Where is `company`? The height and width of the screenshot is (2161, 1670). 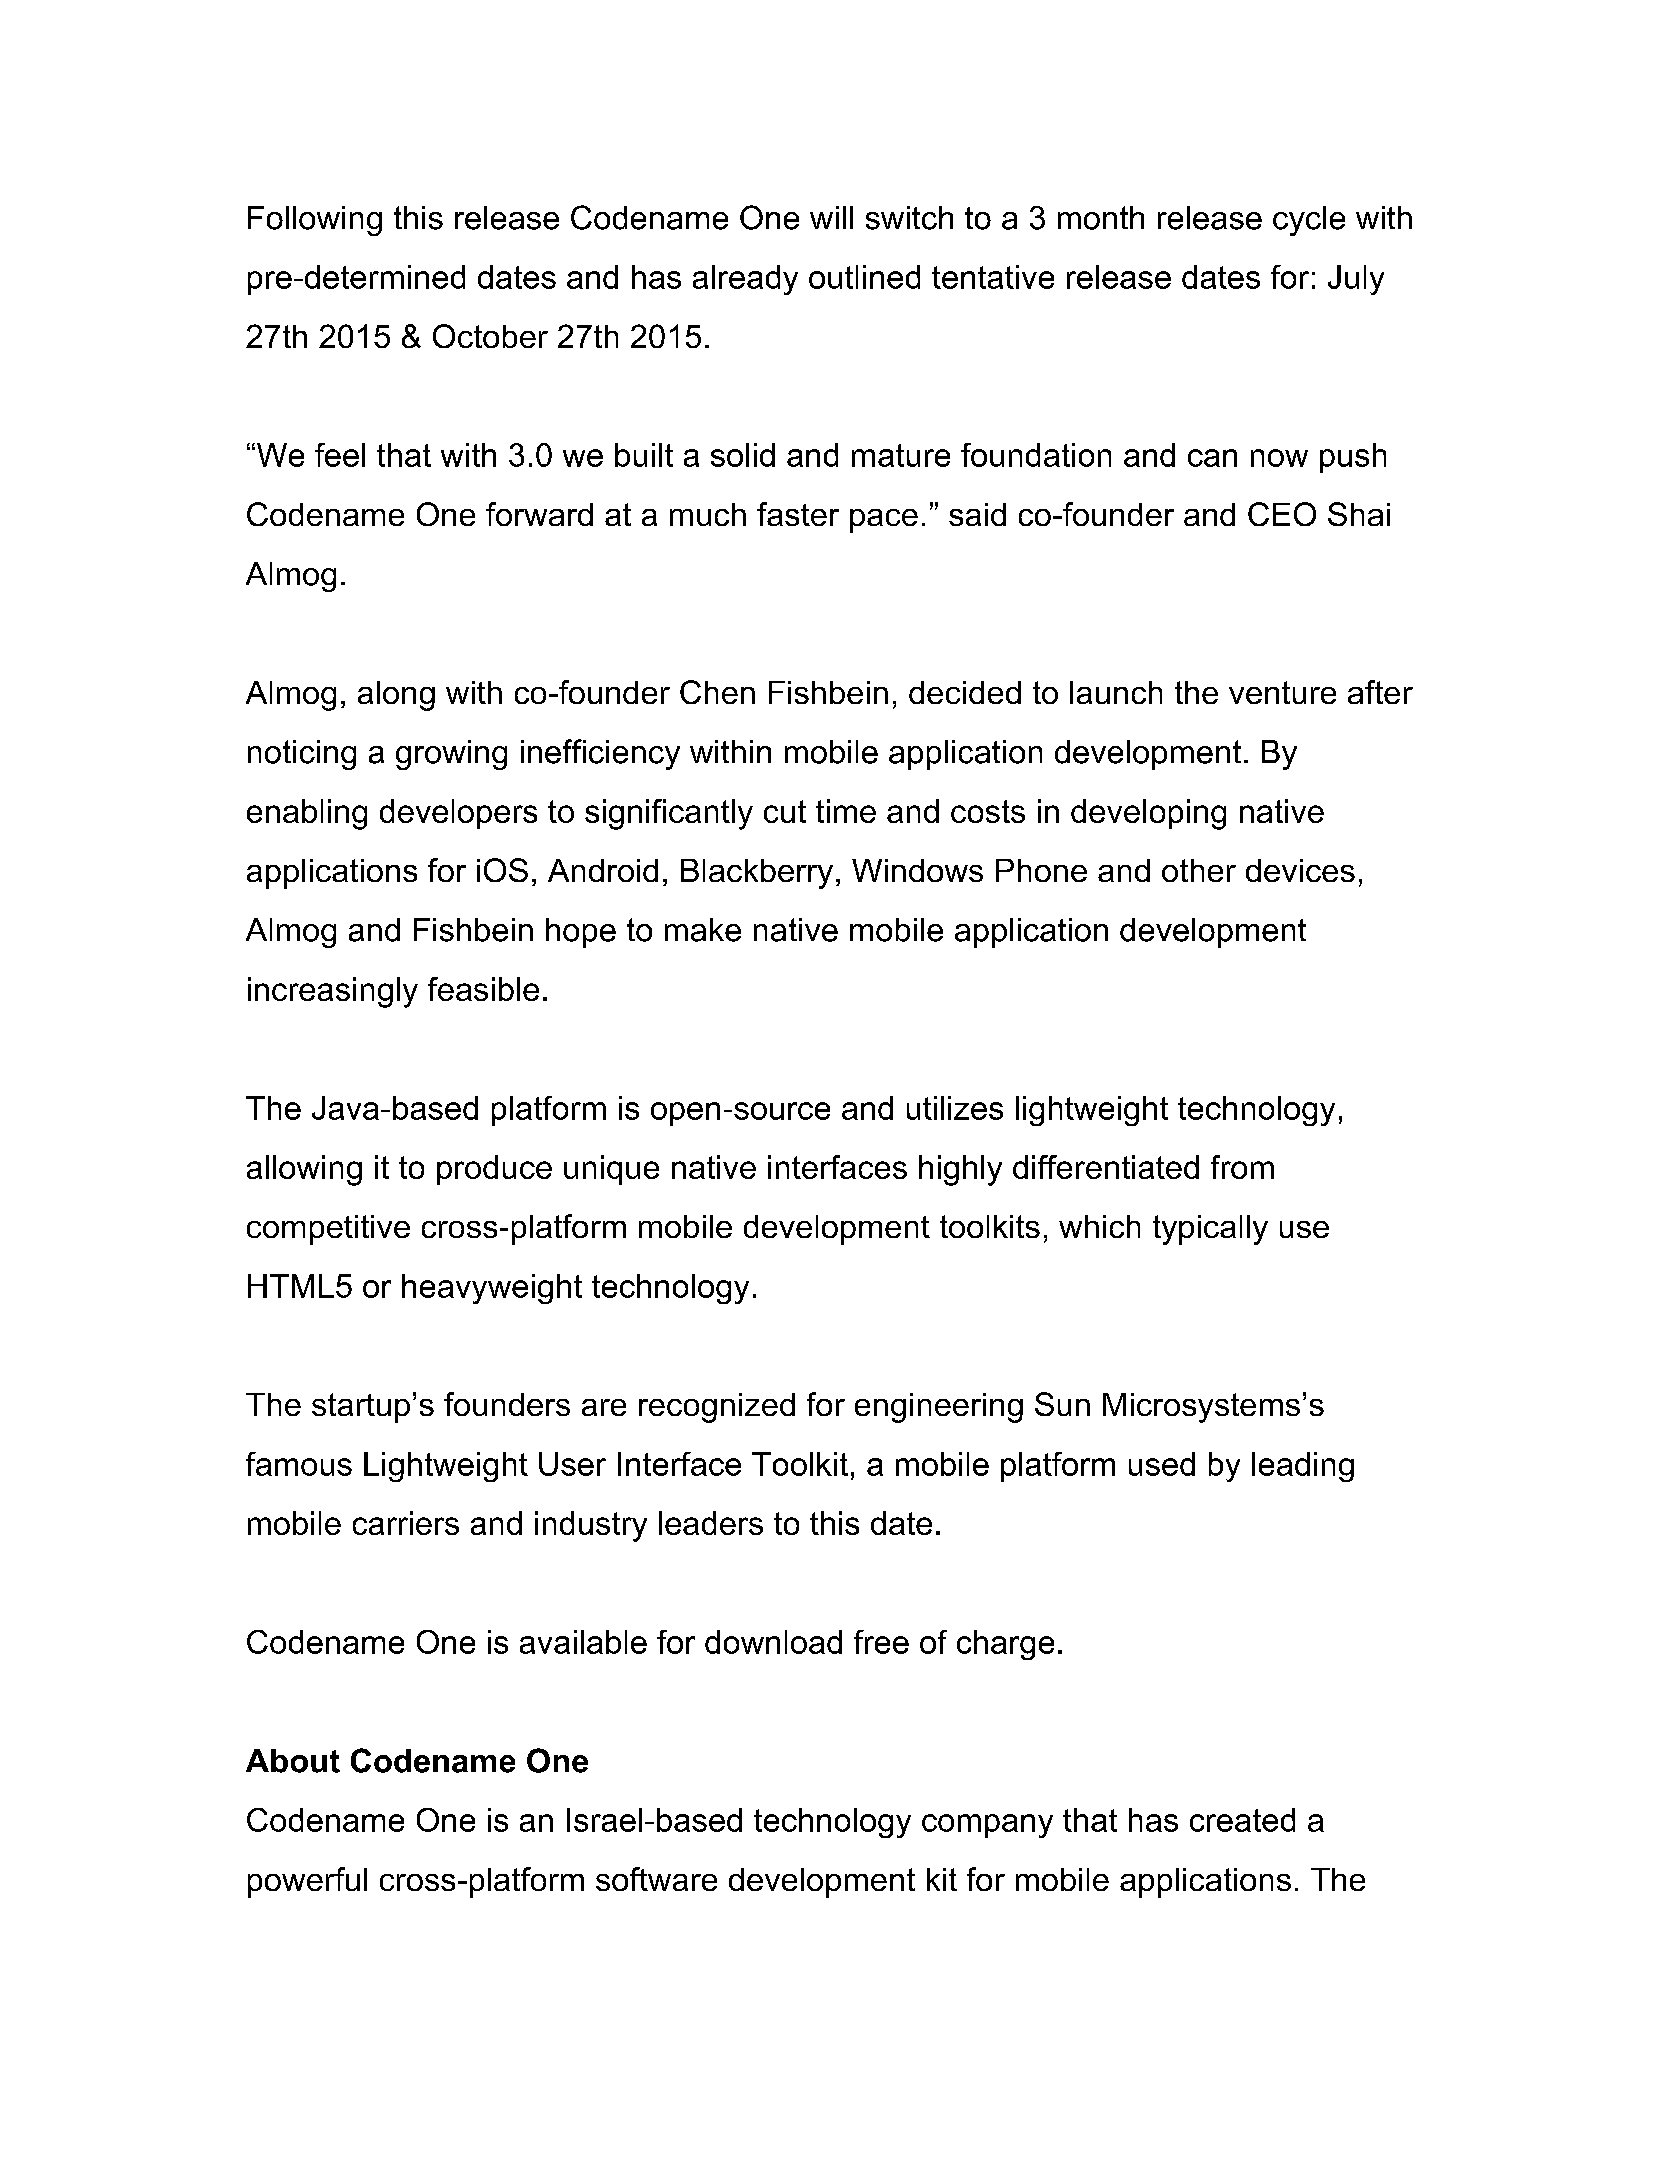 company is located at coordinates (987, 1826).
